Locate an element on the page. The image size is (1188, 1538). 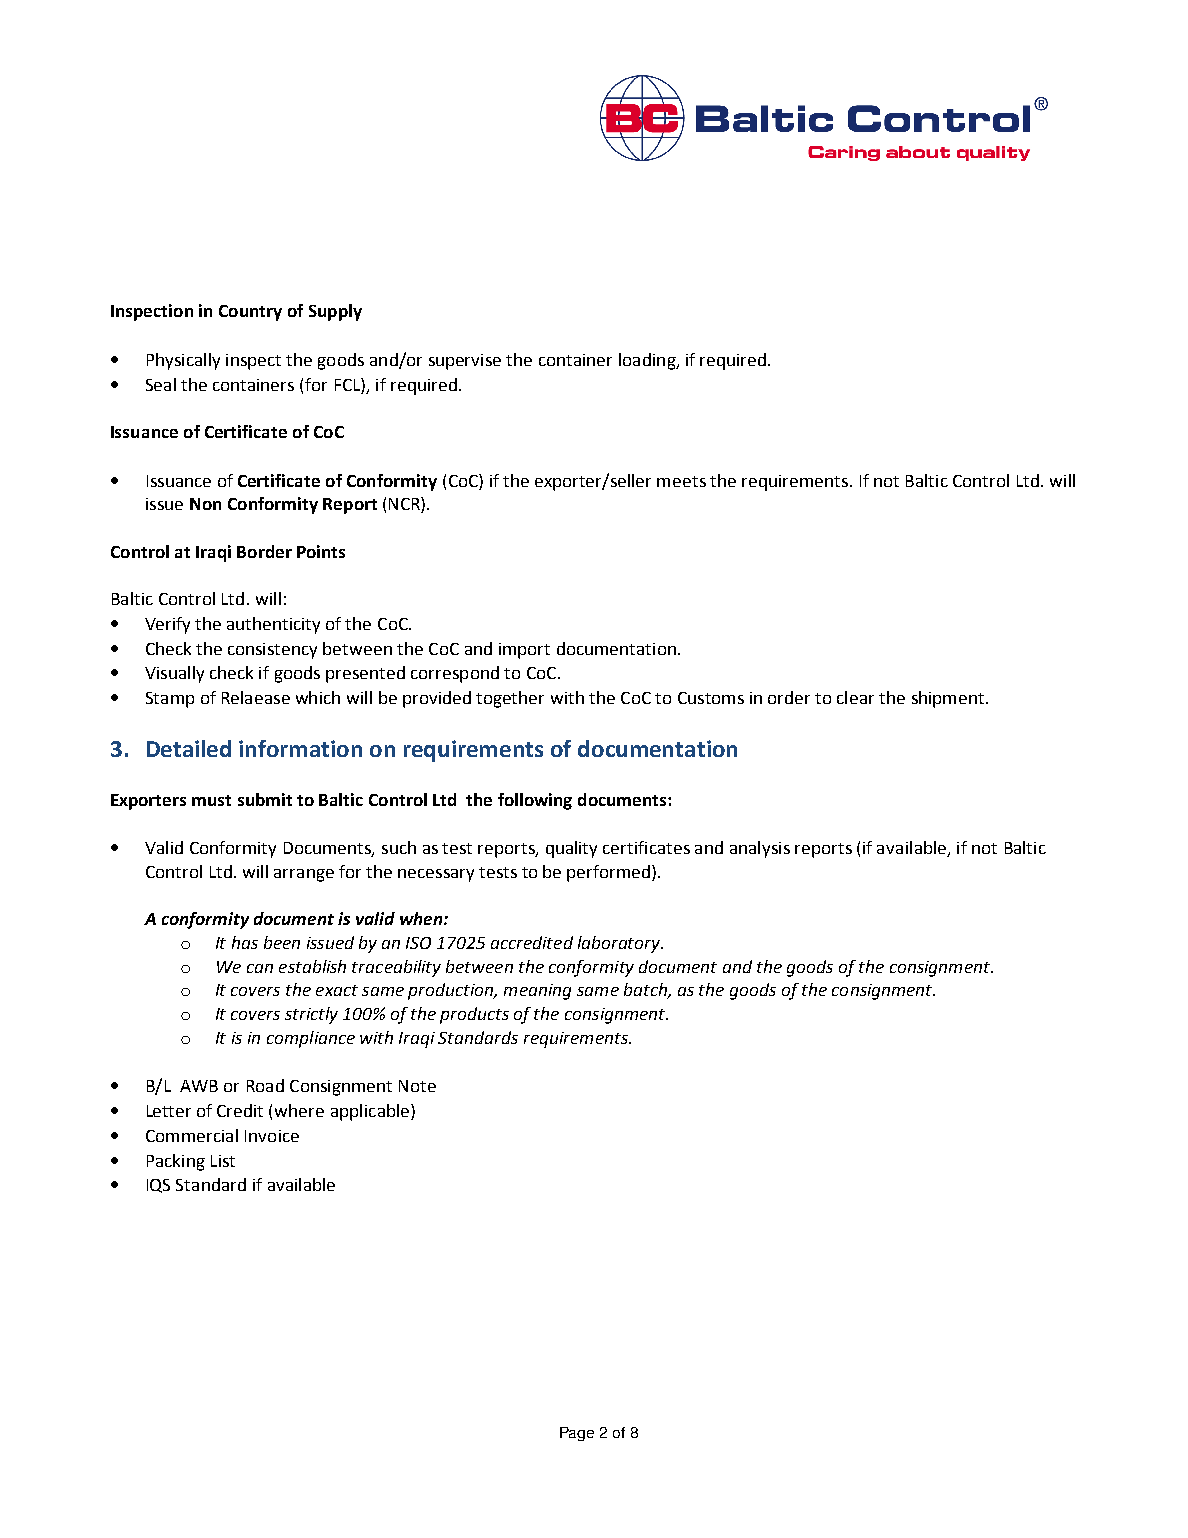
Country is located at coordinates (250, 313).
